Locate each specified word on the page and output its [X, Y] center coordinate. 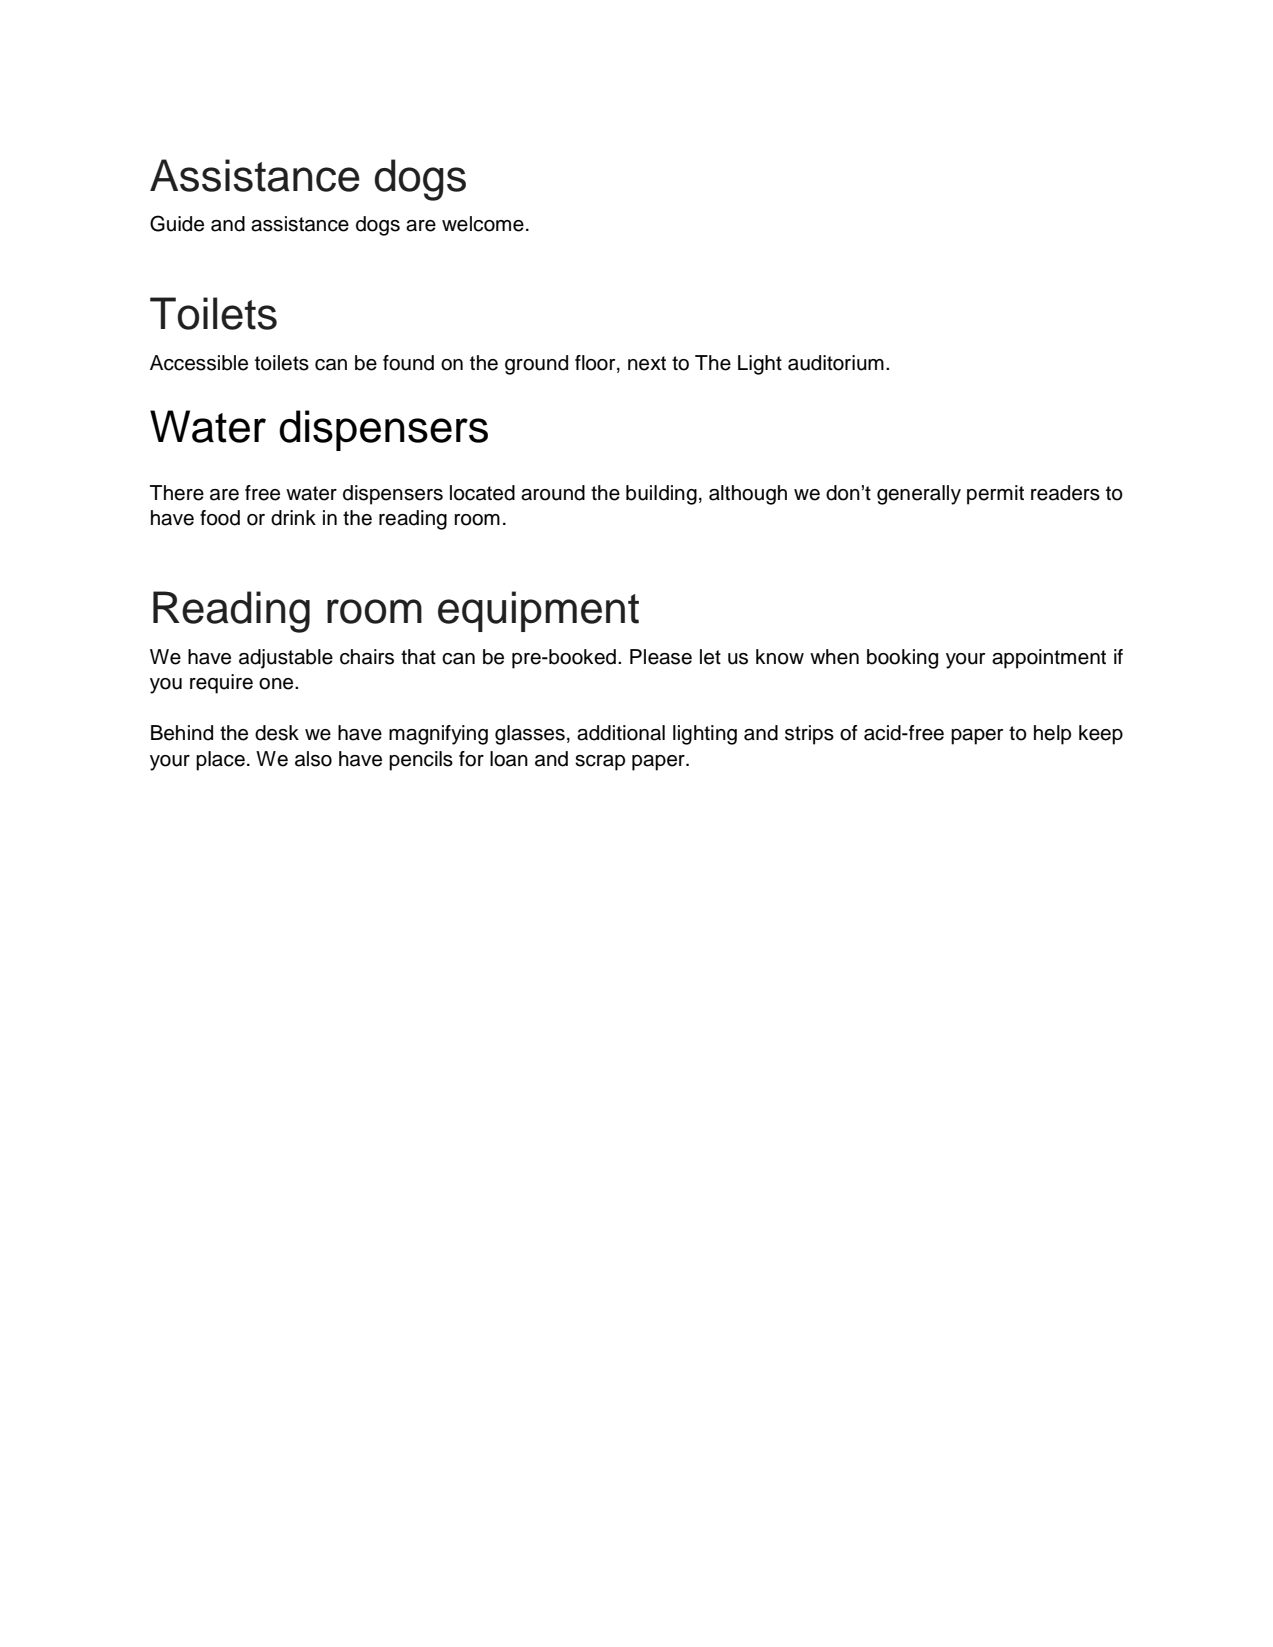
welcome [483, 224]
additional [621, 733]
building [661, 495]
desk [277, 733]
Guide [177, 223]
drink [293, 518]
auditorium [836, 363]
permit [995, 495]
